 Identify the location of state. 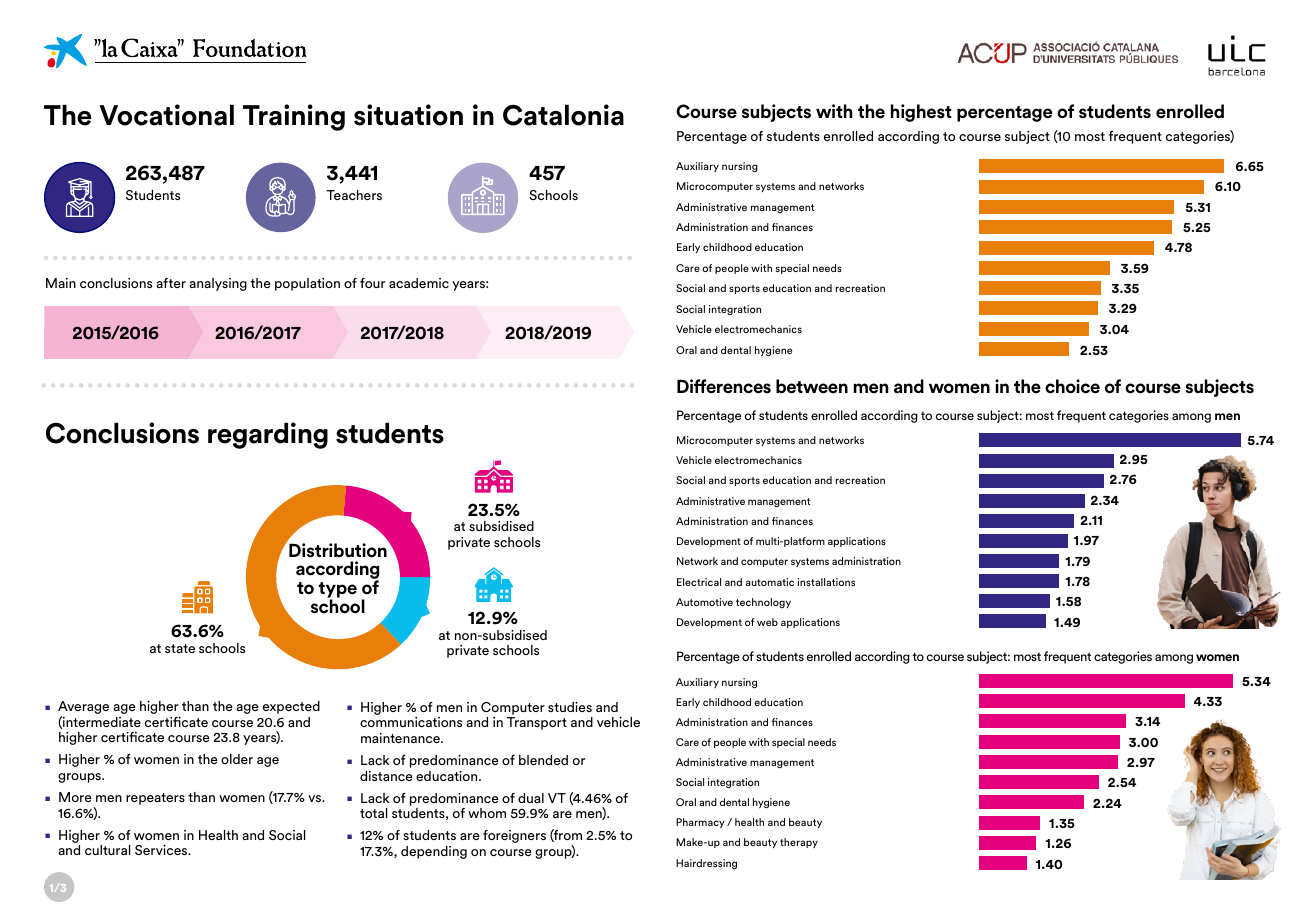
(180, 648).
